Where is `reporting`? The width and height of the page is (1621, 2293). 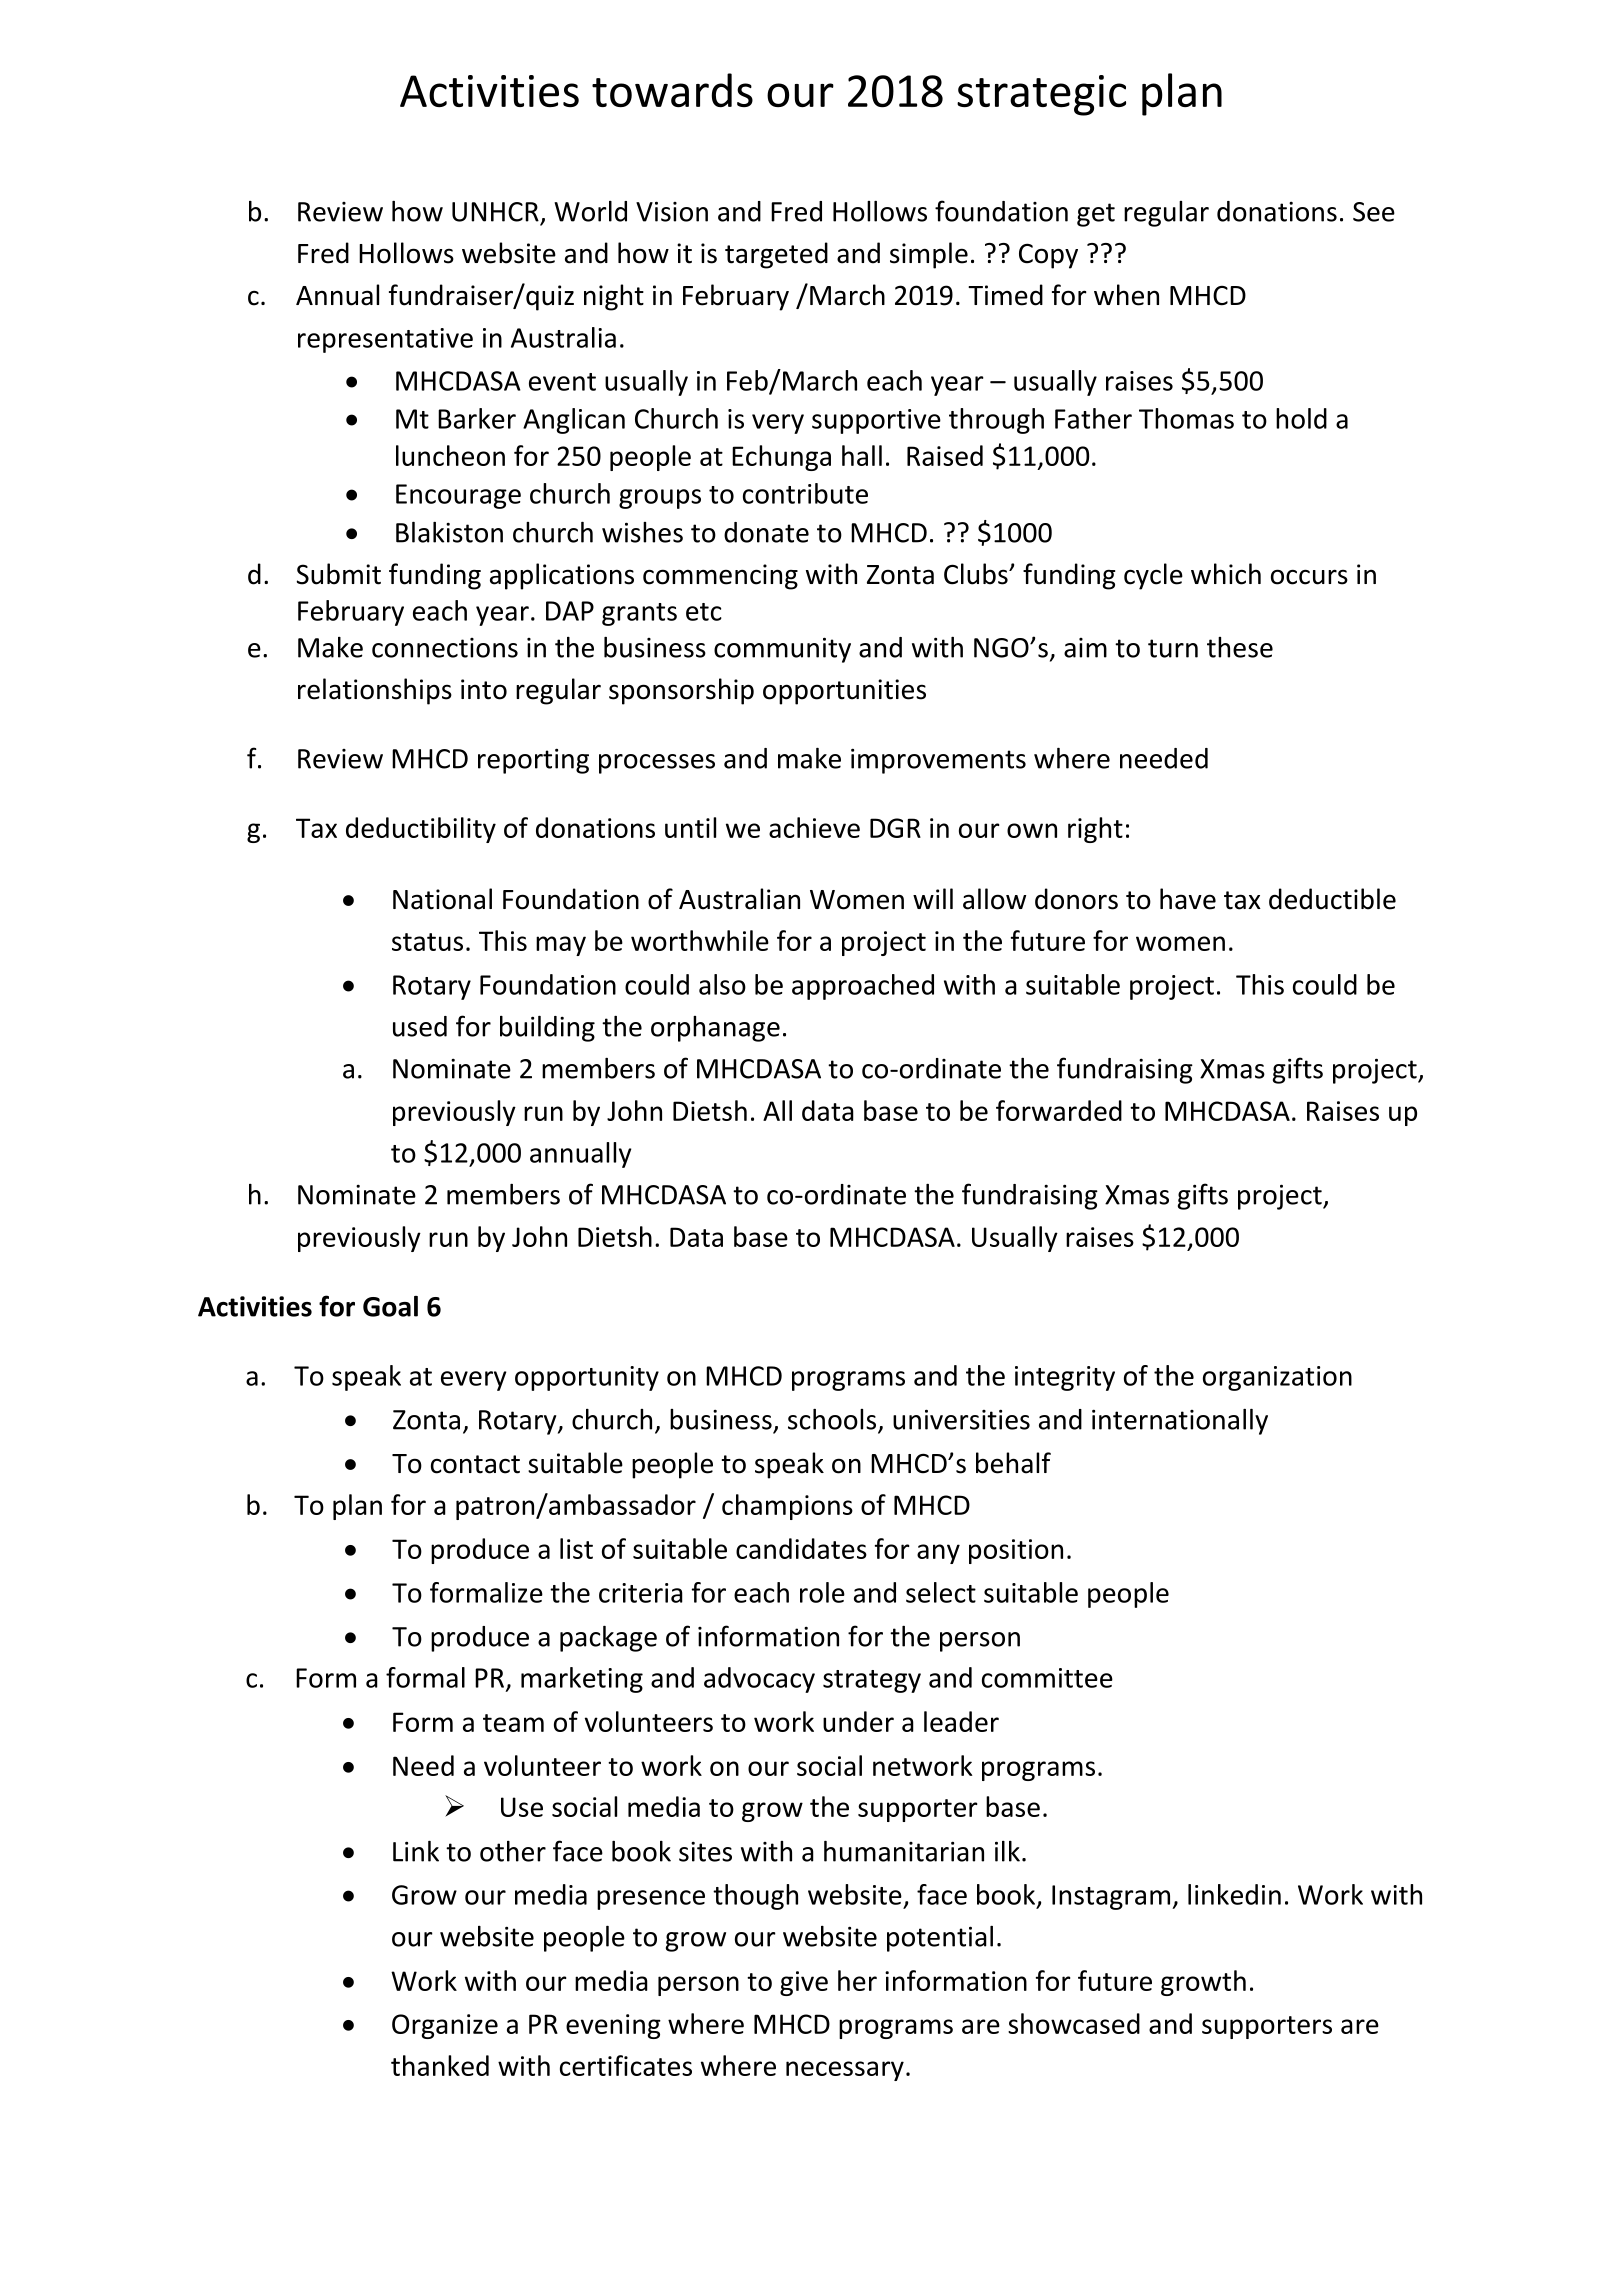
reporting is located at coordinates (533, 761).
